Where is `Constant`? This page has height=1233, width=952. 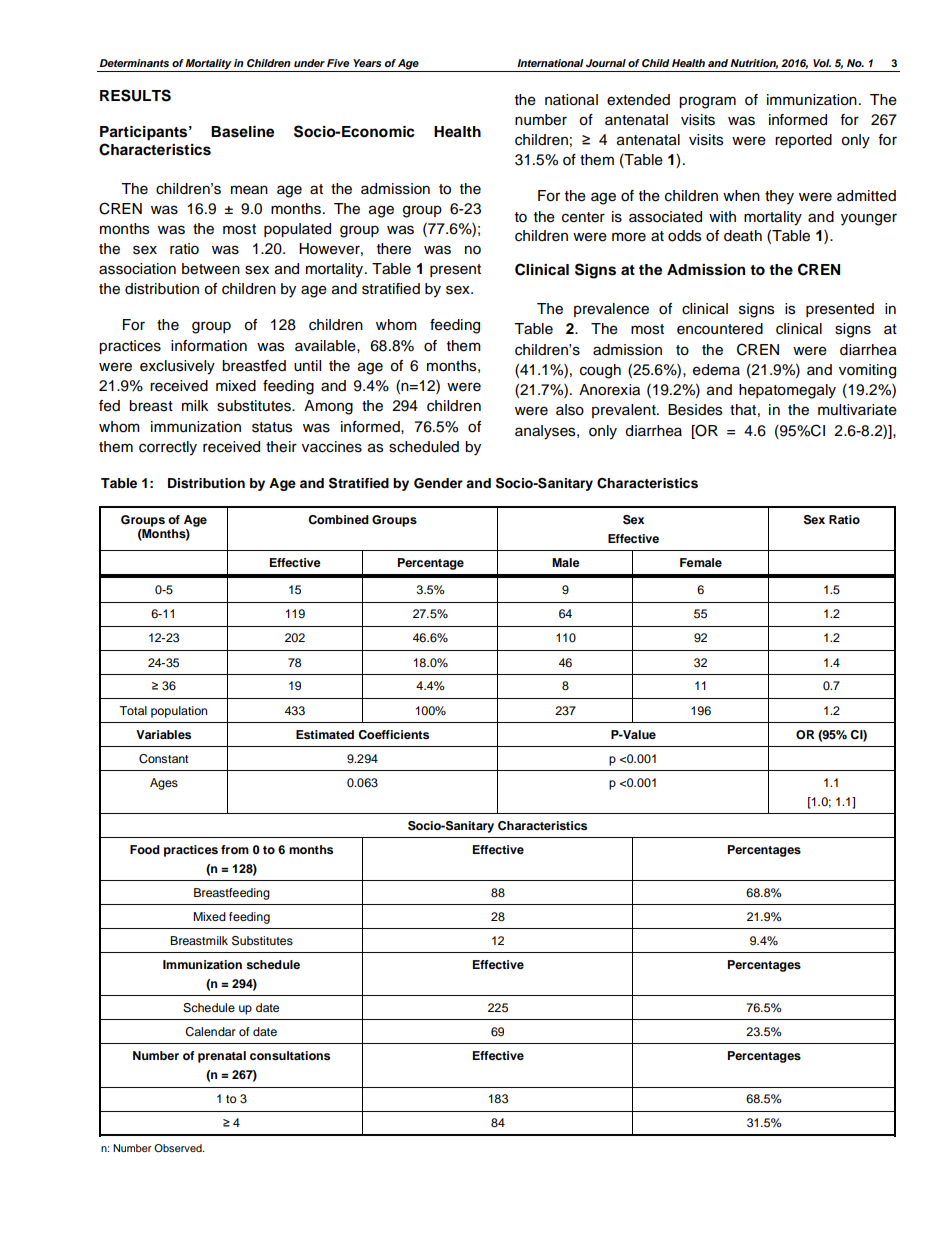 Constant is located at coordinates (164, 759).
